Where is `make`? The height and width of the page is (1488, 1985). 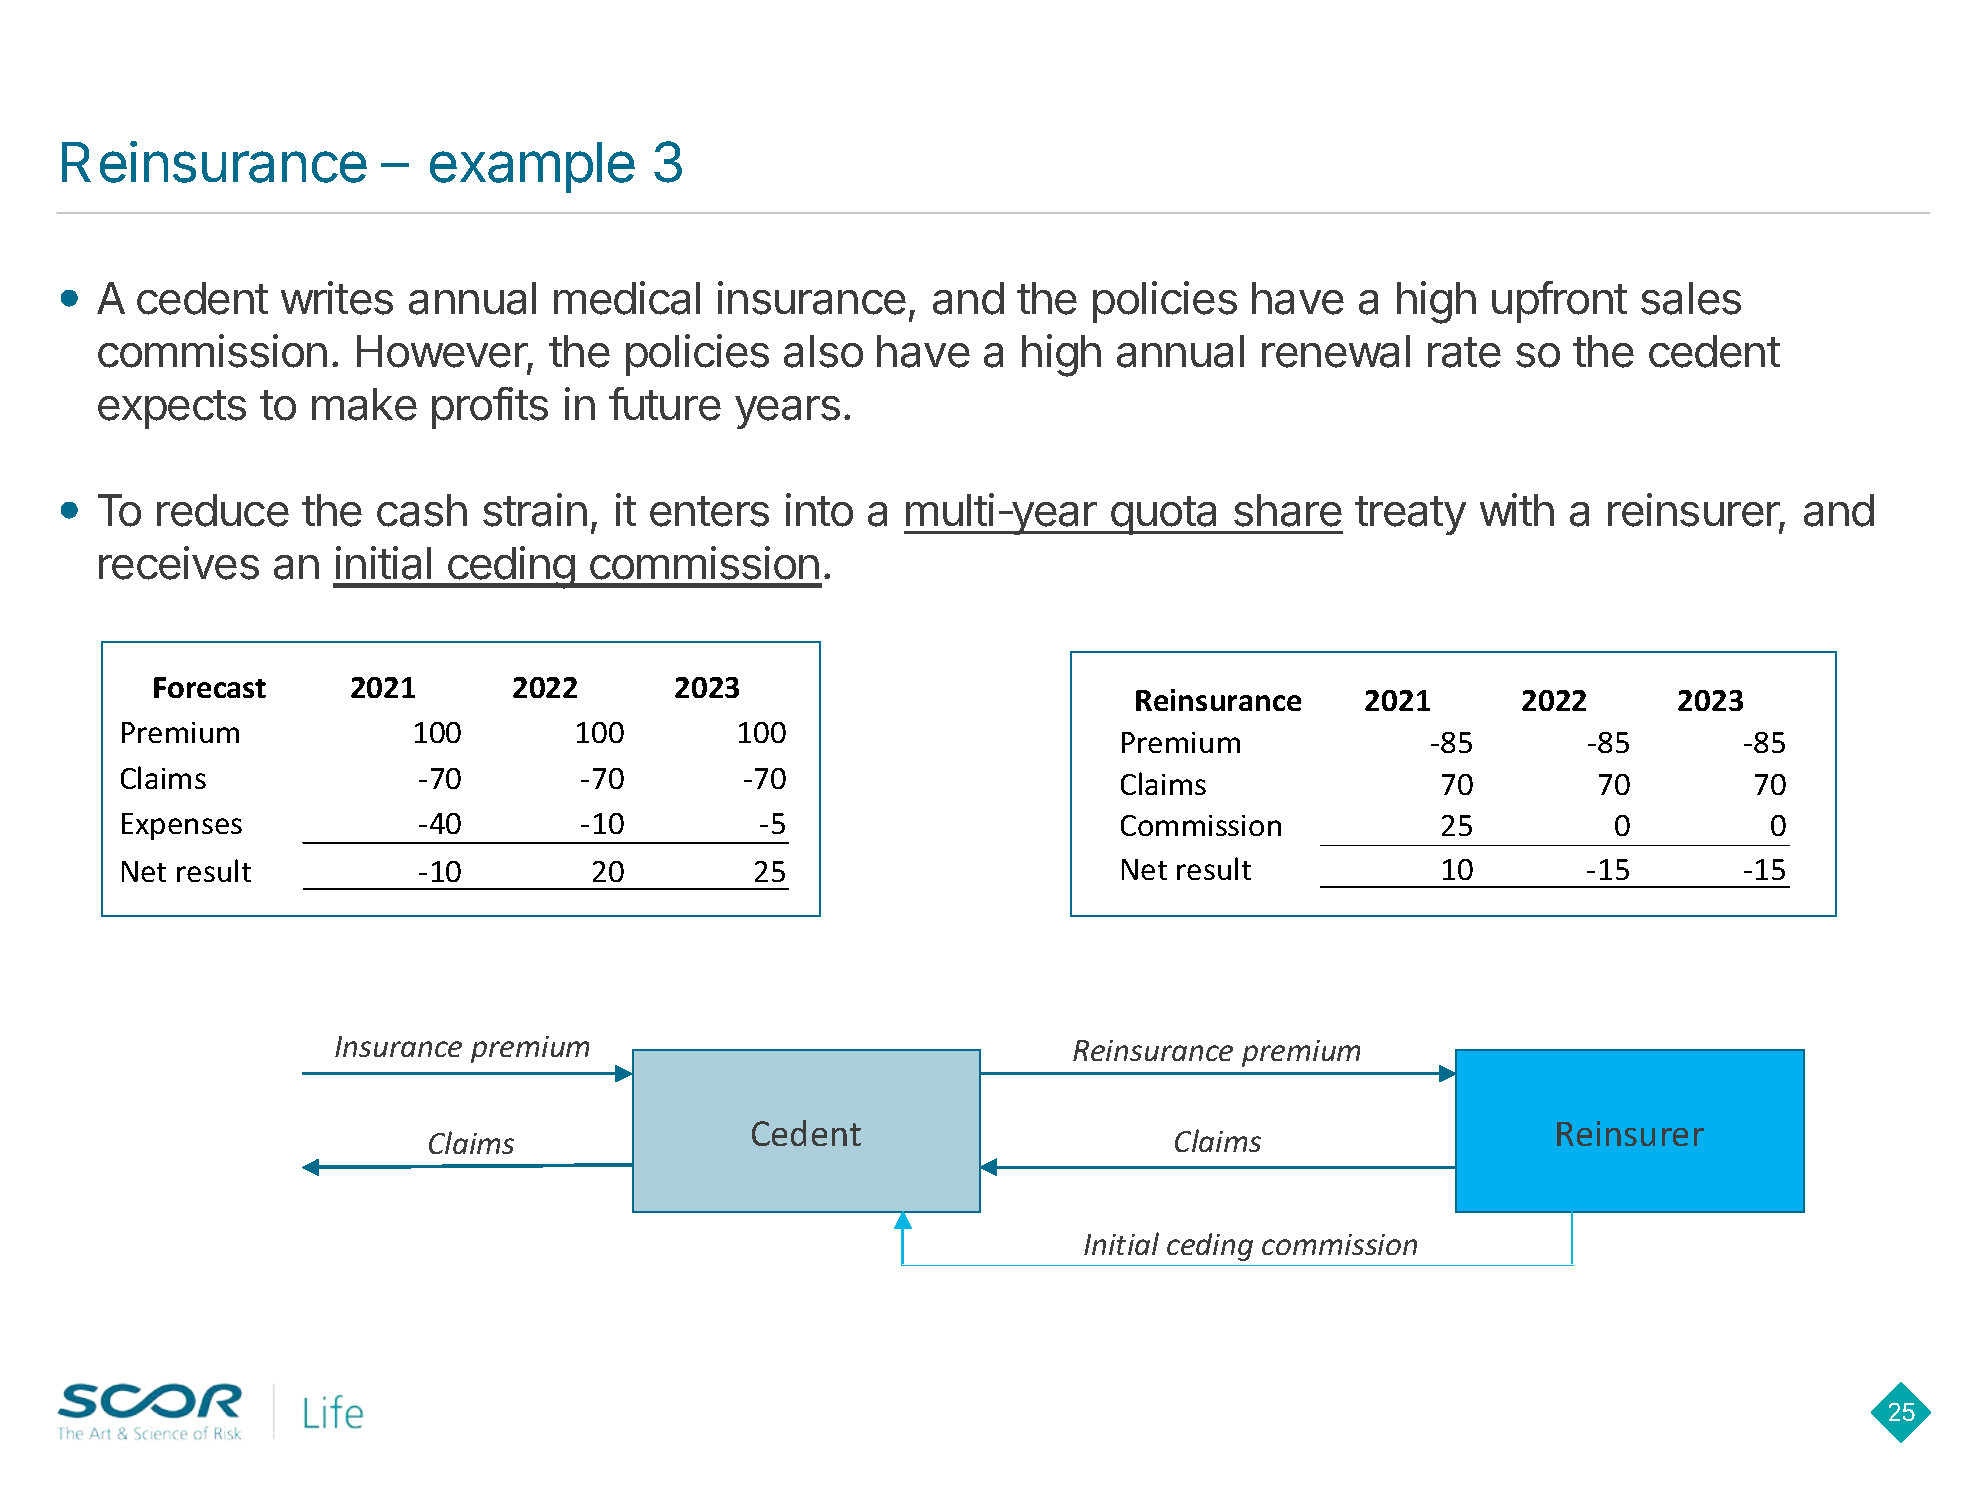 make is located at coordinates (364, 404).
